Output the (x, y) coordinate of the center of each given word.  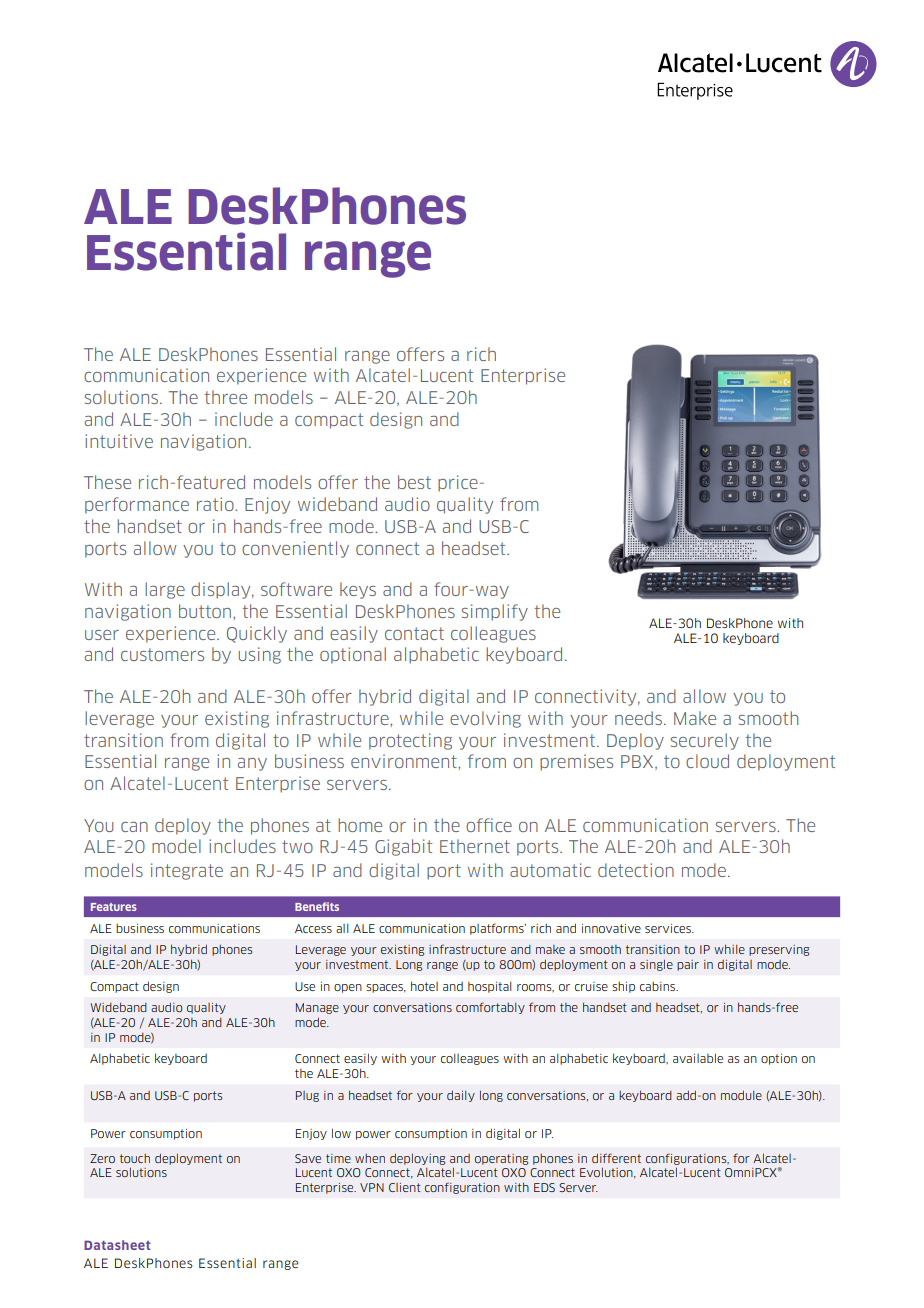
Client (405, 1187)
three (226, 397)
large (165, 590)
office (489, 825)
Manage (317, 1008)
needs (640, 718)
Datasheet (117, 1245)
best (414, 482)
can (134, 827)
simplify (495, 612)
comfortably (490, 1008)
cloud (707, 761)
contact (414, 633)
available (698, 1058)
